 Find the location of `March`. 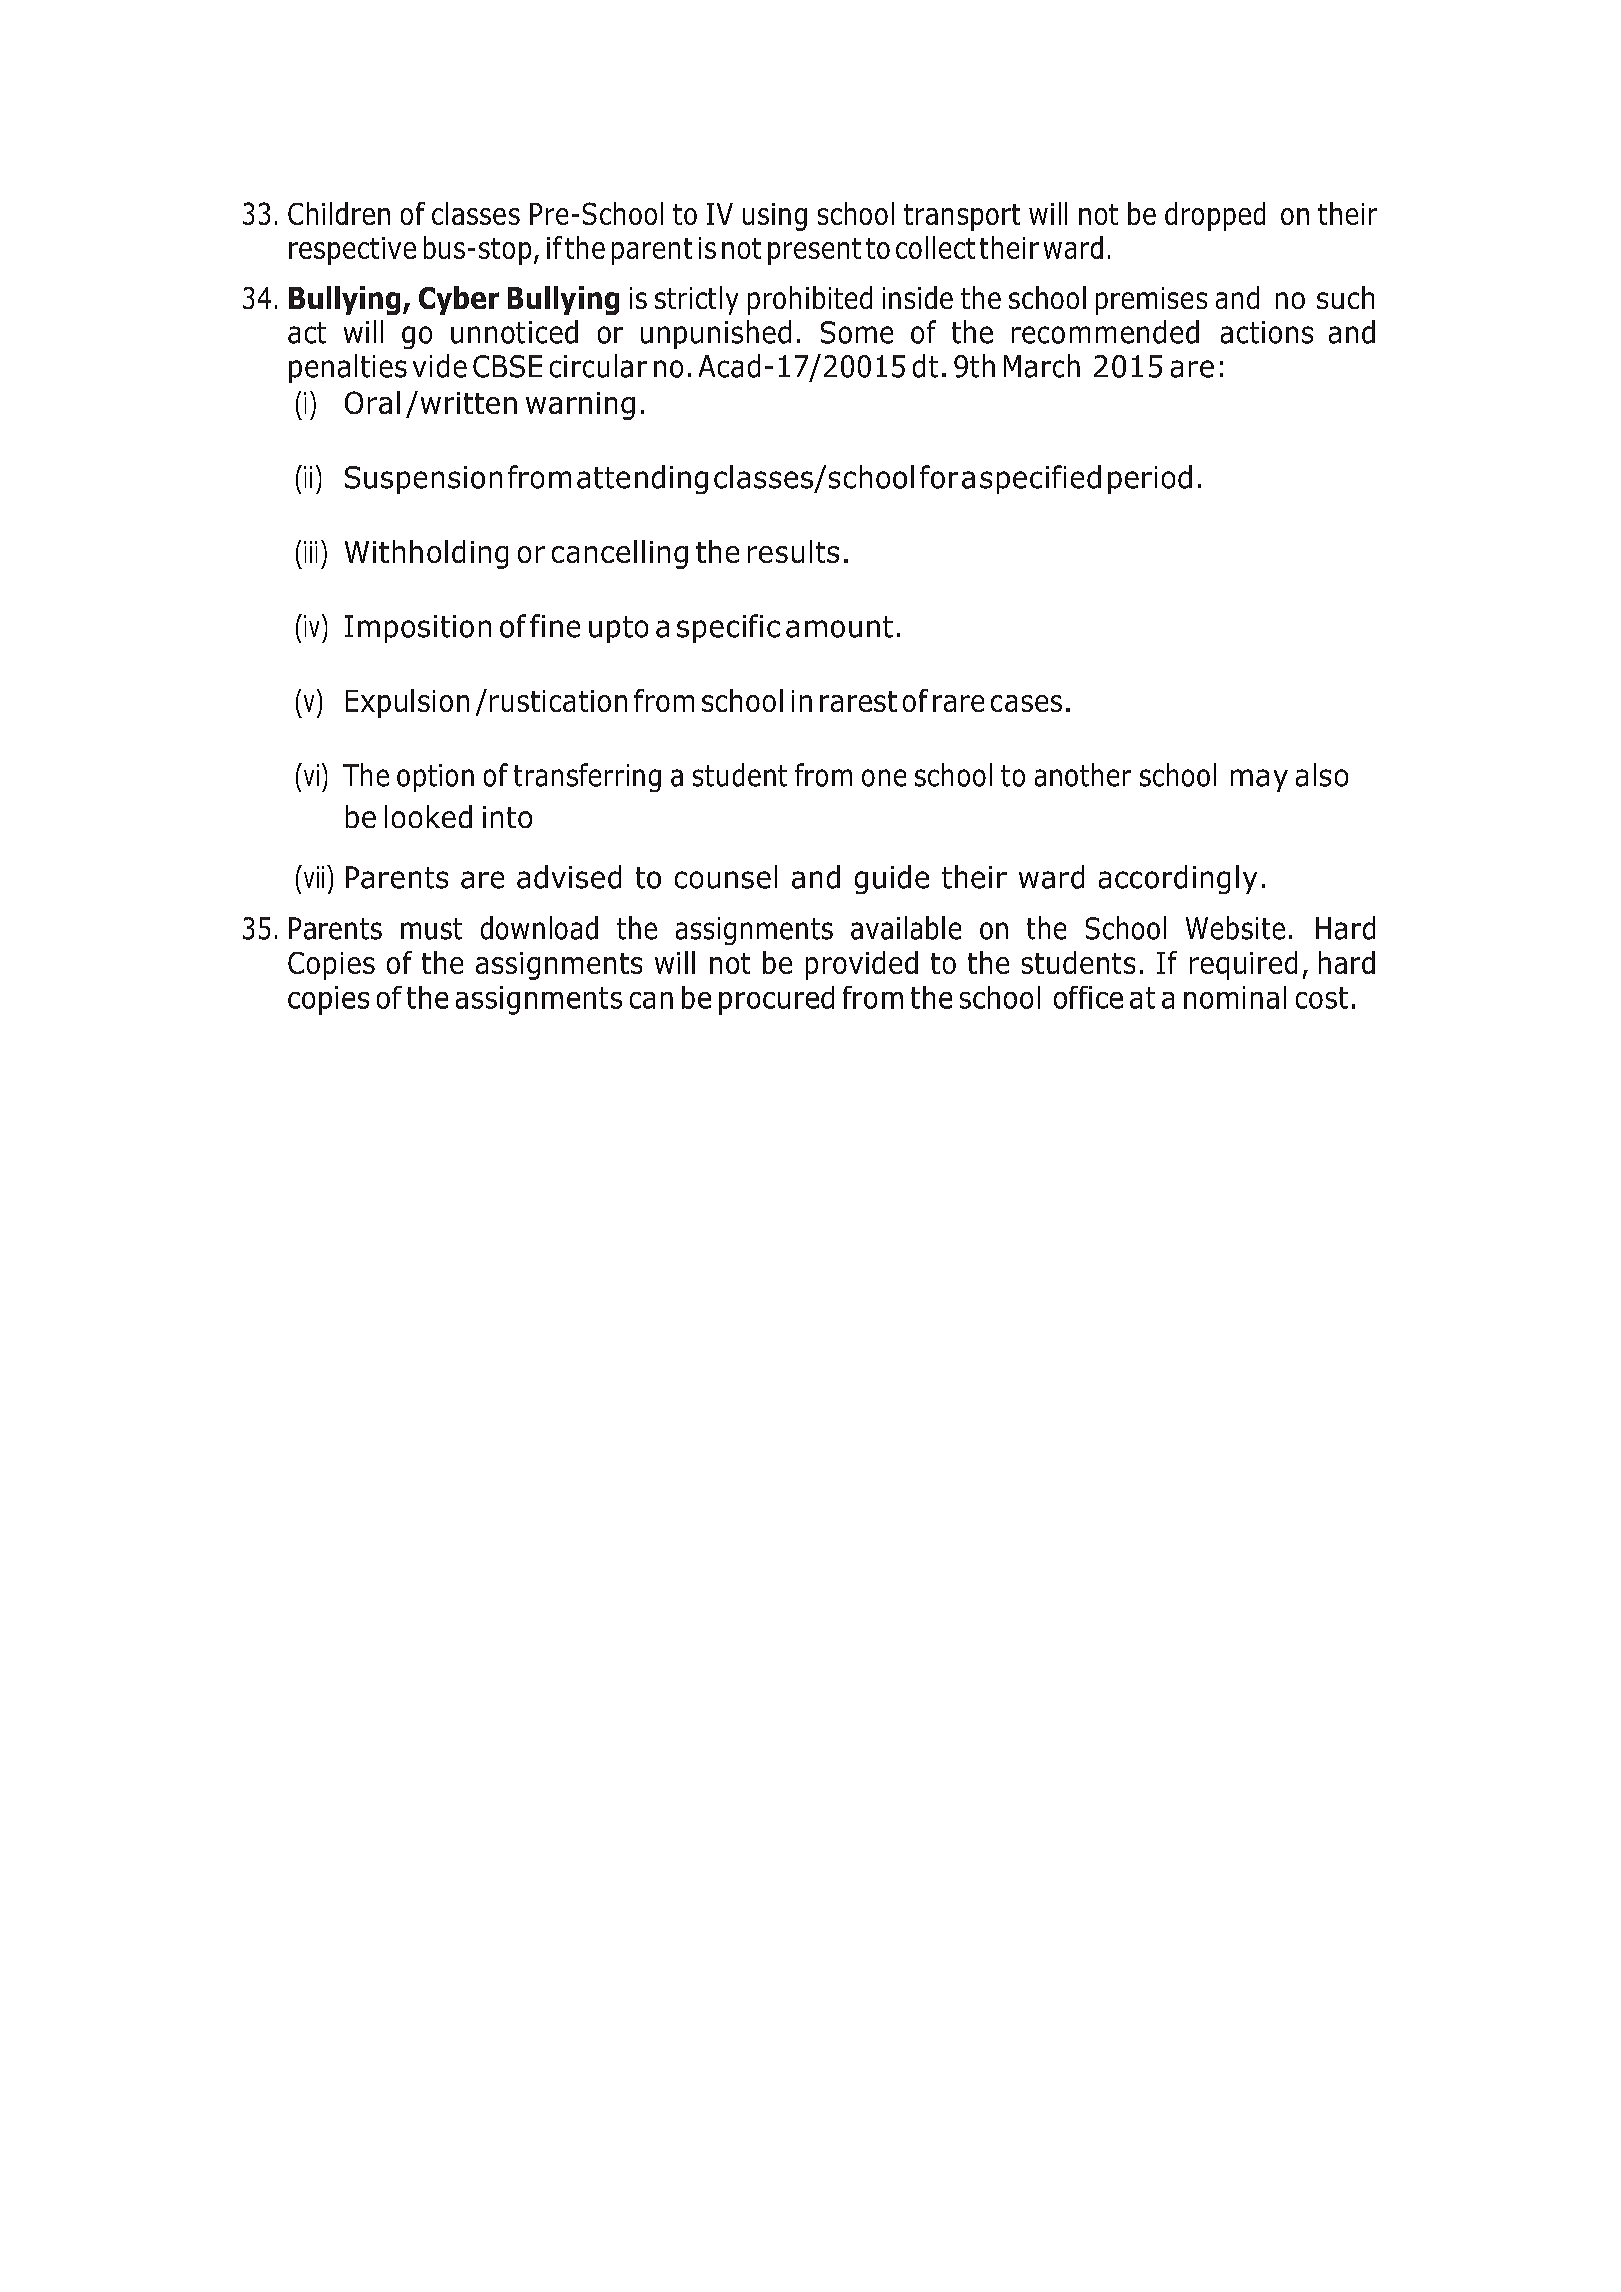

March is located at coordinates (1042, 366).
